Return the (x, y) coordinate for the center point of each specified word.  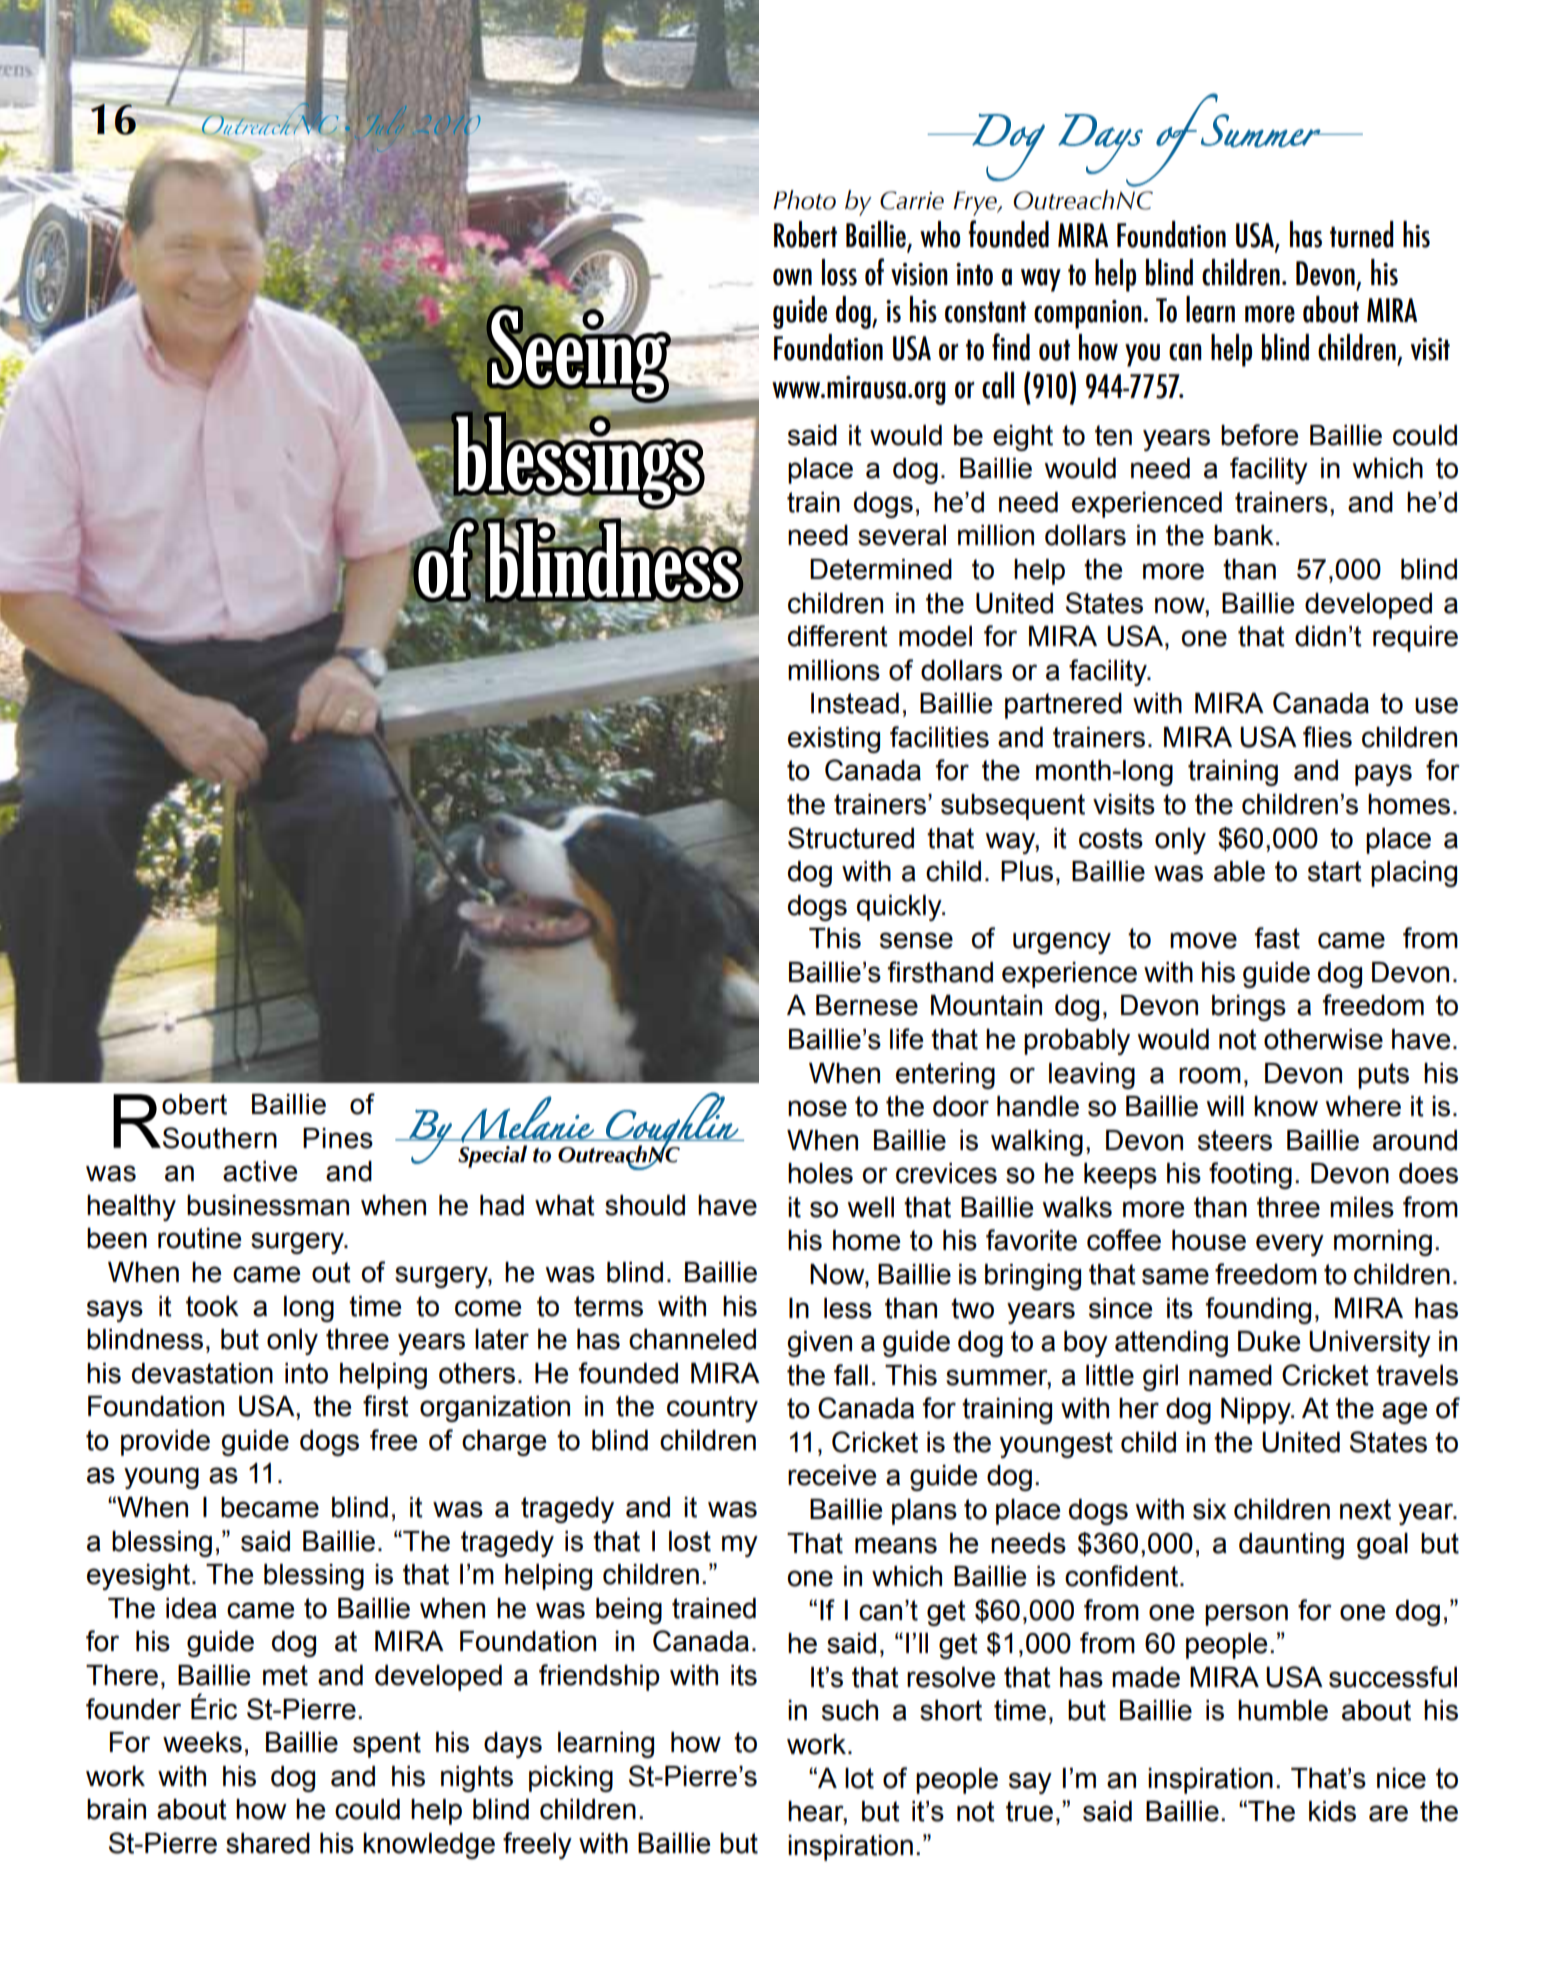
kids (1332, 1811)
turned (1362, 234)
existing (834, 740)
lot (859, 1778)
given (819, 1344)
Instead (855, 703)
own (792, 277)
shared (268, 1843)
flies (1327, 737)
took (212, 1306)
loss (839, 272)
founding (1258, 1310)
